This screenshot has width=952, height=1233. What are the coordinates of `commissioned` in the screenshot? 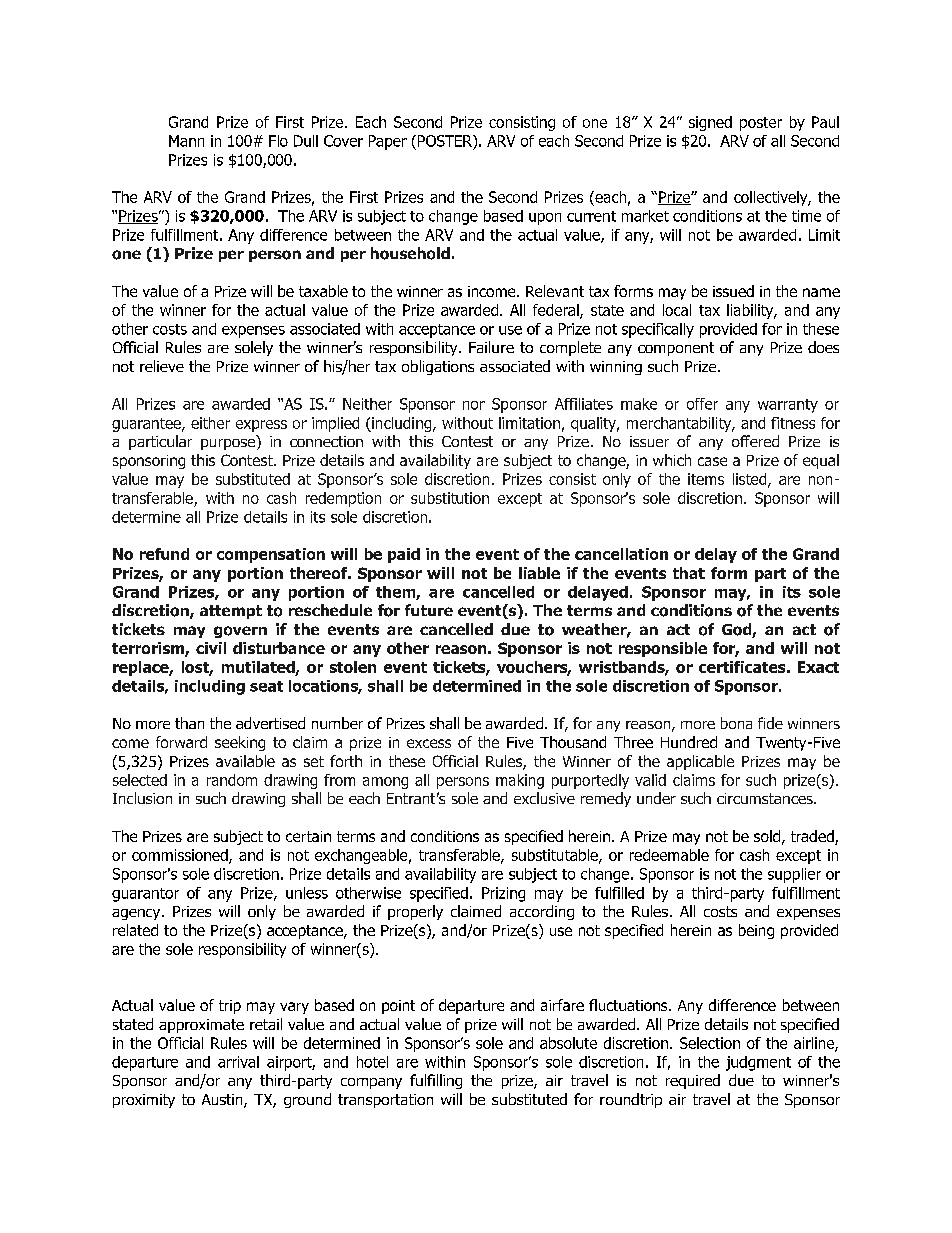 It's located at (181, 856).
